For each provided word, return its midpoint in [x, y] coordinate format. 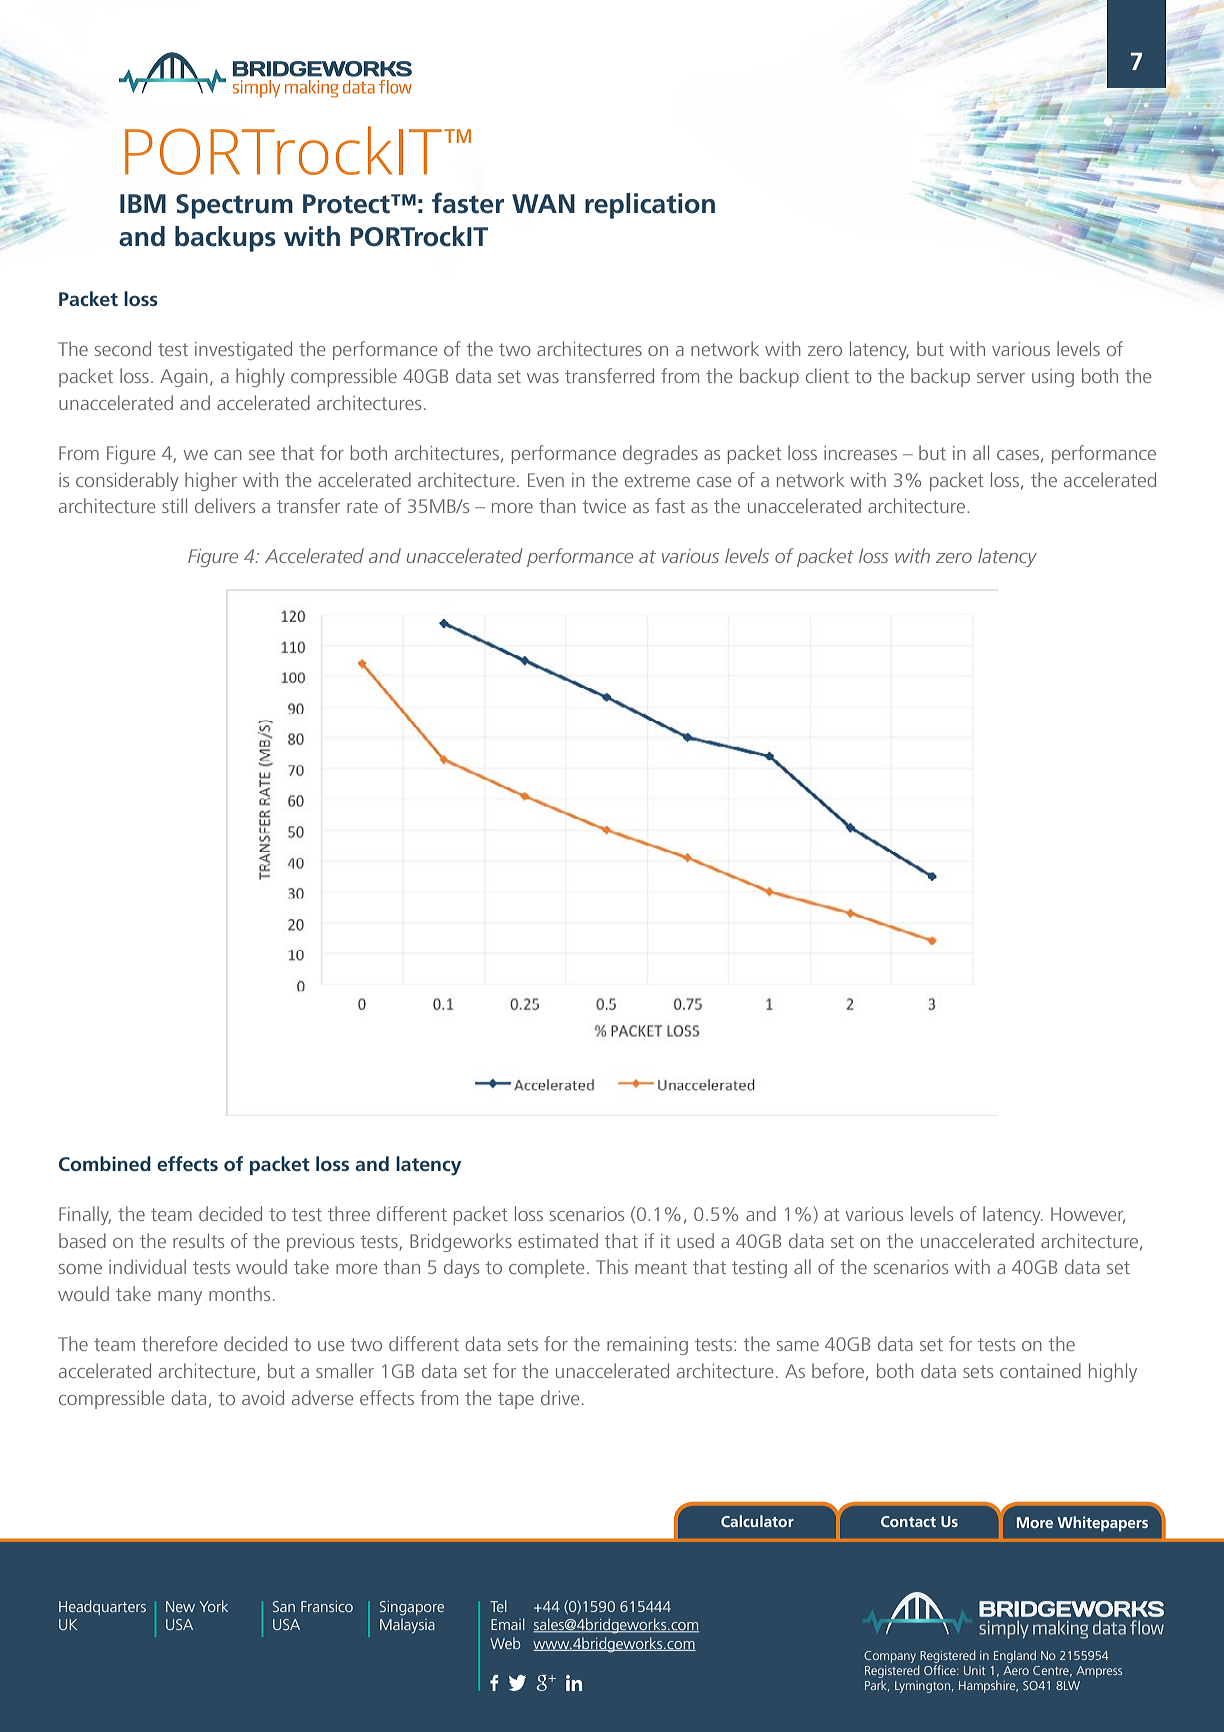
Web [505, 1643]
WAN [543, 203]
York [214, 1606]
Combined [105, 1163]
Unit [974, 1670]
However [1088, 1215]
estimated [558, 1240]
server [1001, 378]
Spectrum [234, 206]
